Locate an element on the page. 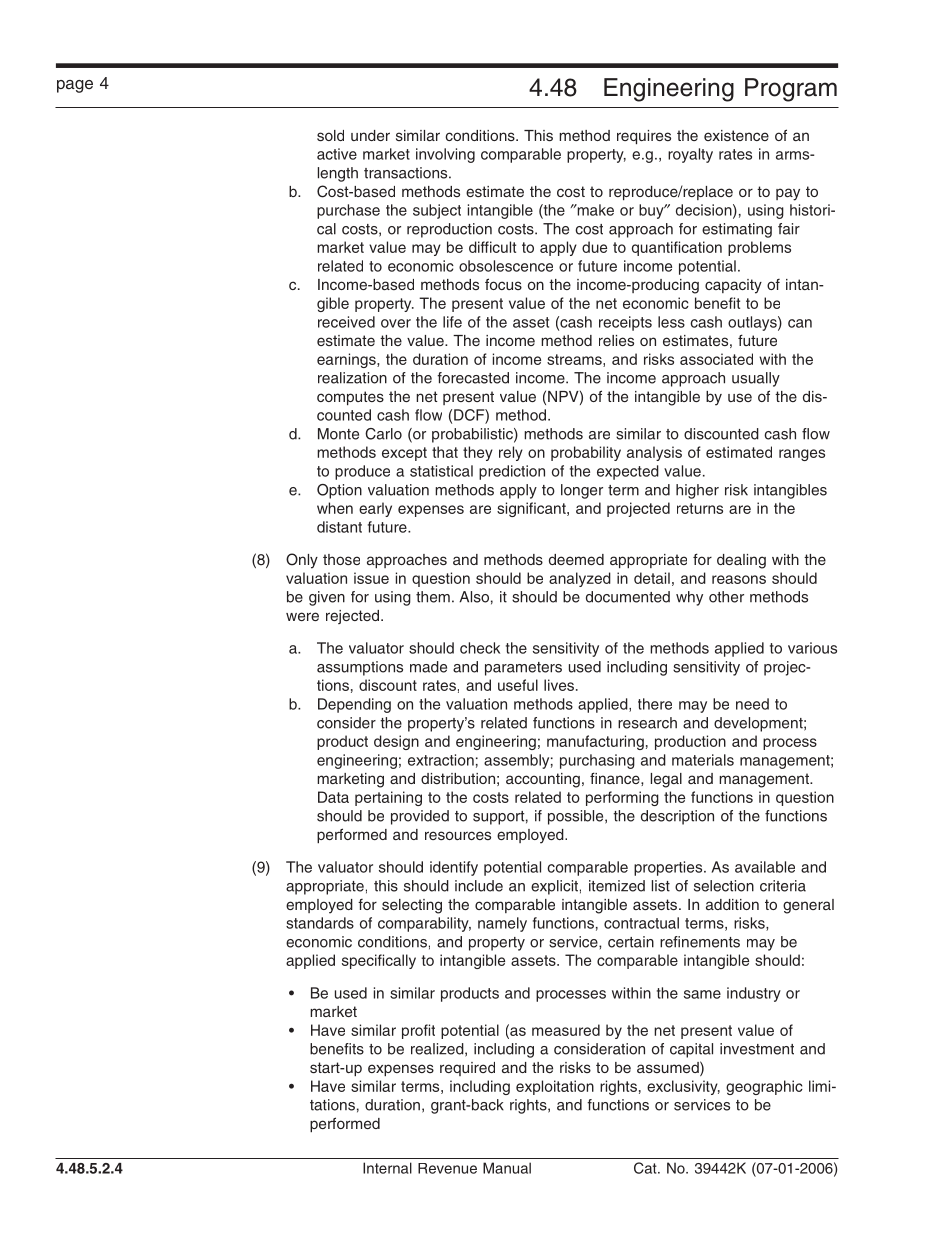  forecasted is located at coordinates (473, 378).
